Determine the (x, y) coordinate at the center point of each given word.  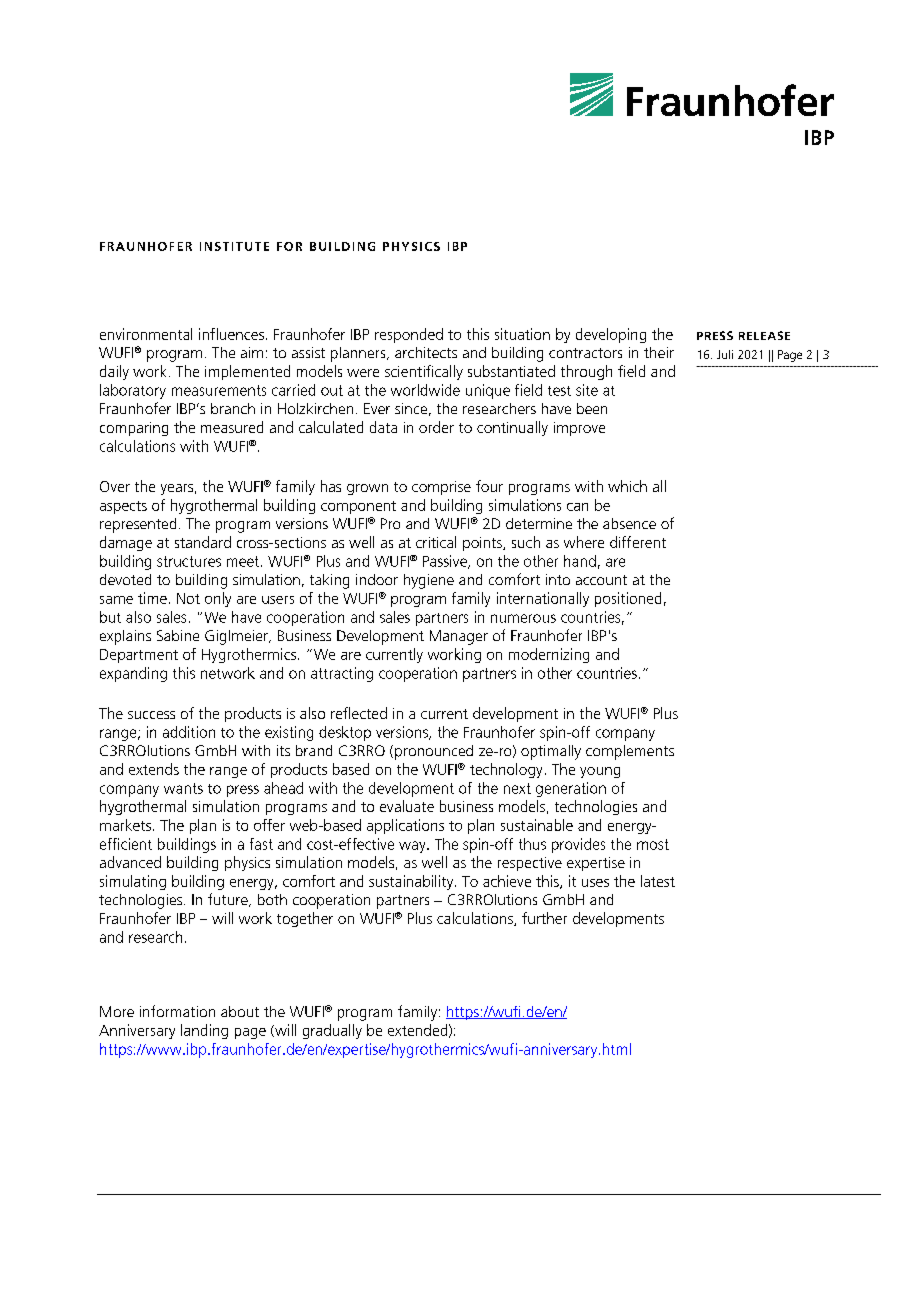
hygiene (429, 581)
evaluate (407, 806)
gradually (332, 1031)
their (659, 352)
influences (231, 334)
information (177, 1011)
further (544, 918)
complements (630, 752)
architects (426, 352)
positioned (628, 599)
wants (183, 788)
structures (189, 561)
